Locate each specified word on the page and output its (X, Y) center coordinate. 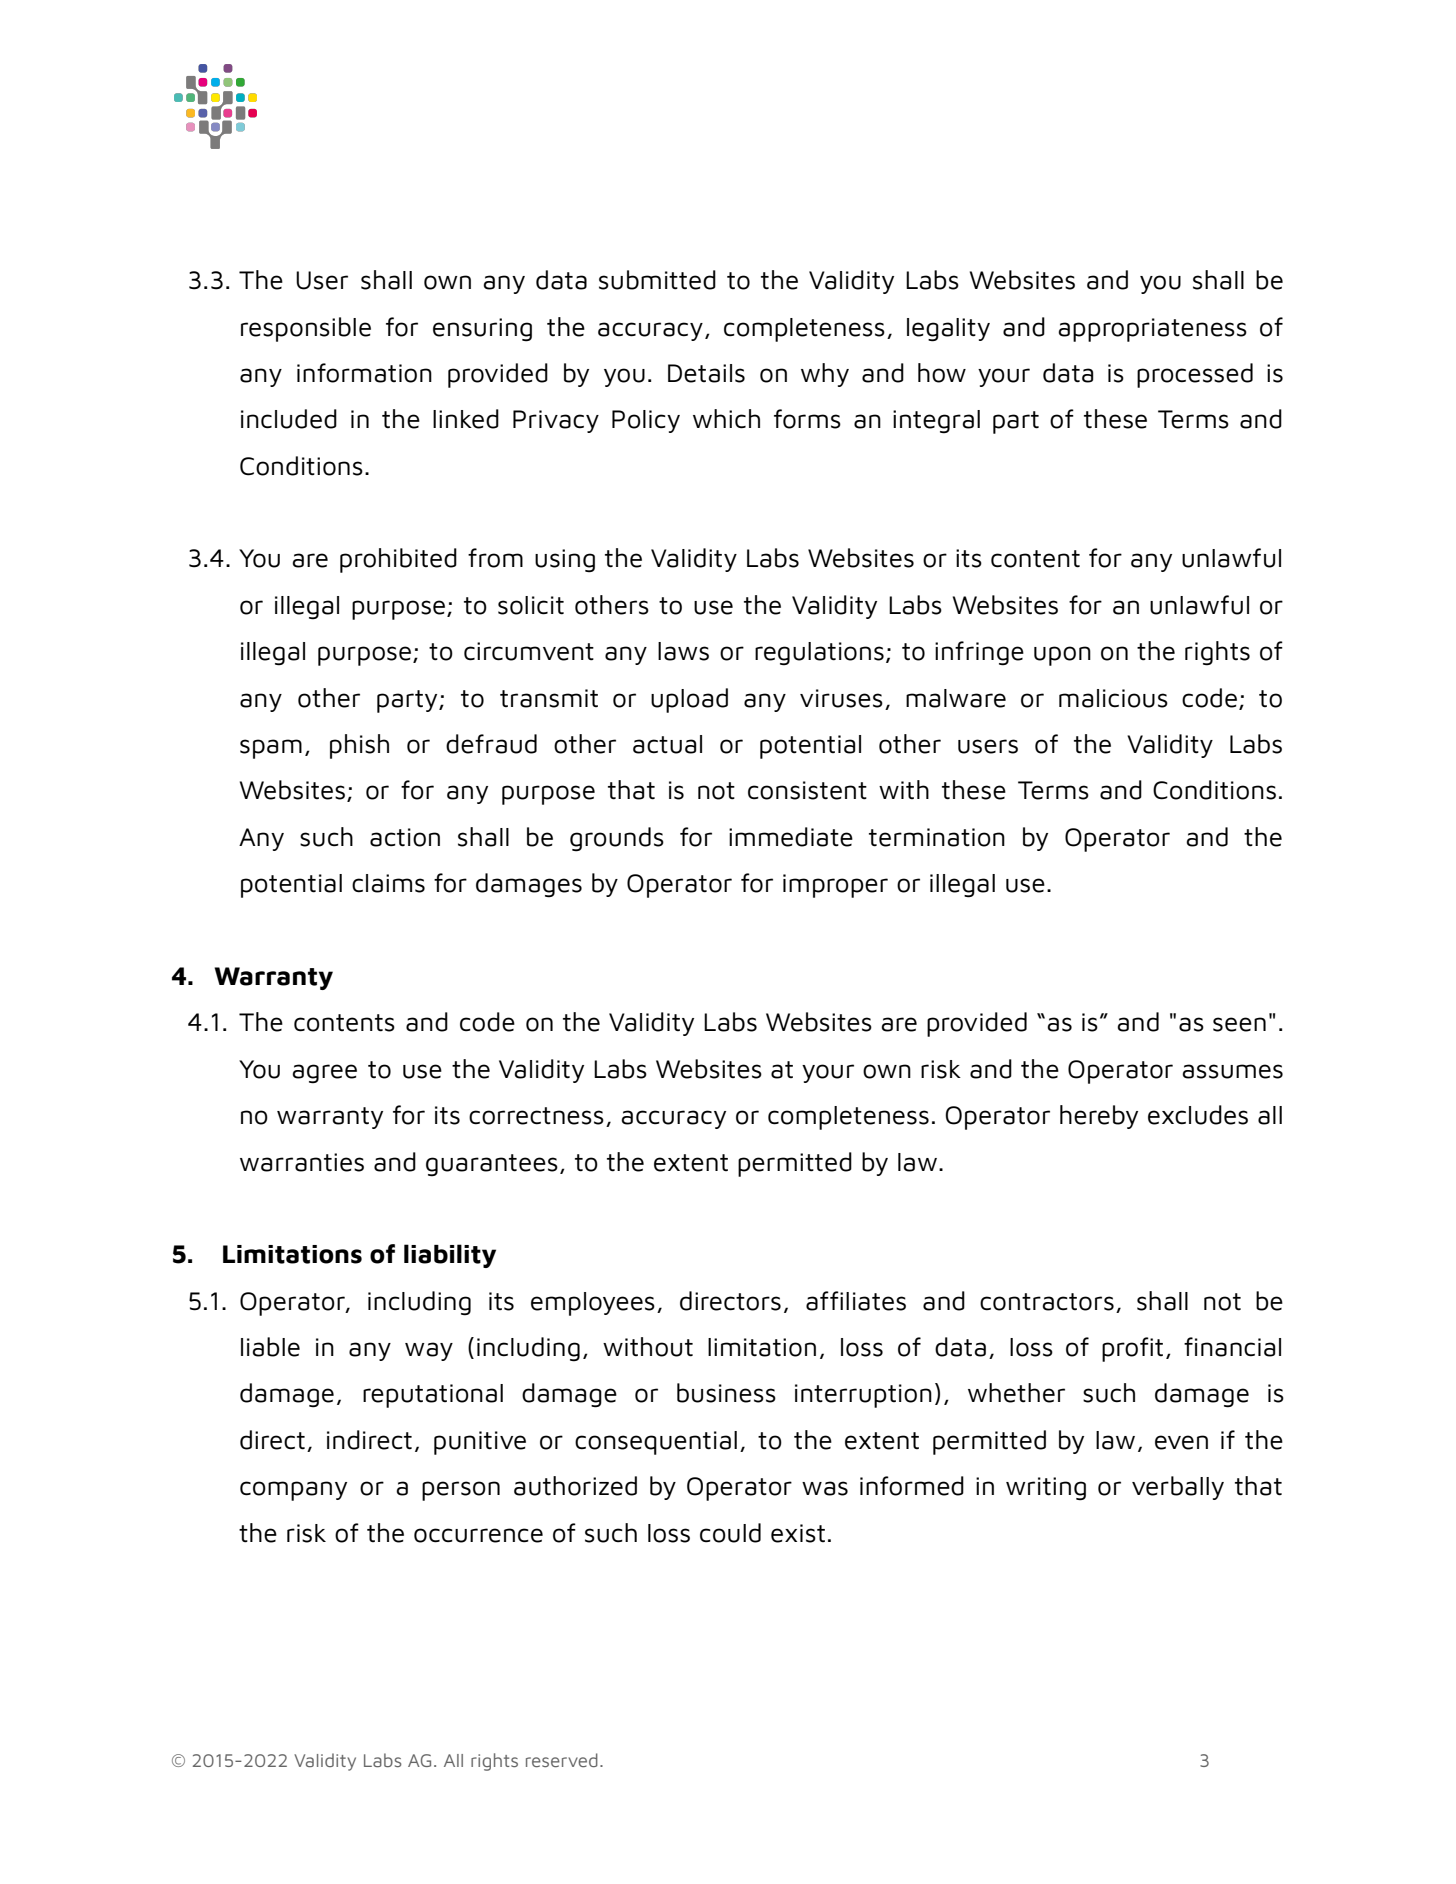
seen (1239, 1024)
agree (324, 1074)
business (726, 1393)
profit (1132, 1349)
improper (835, 886)
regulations (819, 654)
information (364, 373)
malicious (1113, 698)
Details (706, 373)
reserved (562, 1760)
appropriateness (1152, 330)
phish (359, 746)
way (429, 1351)
